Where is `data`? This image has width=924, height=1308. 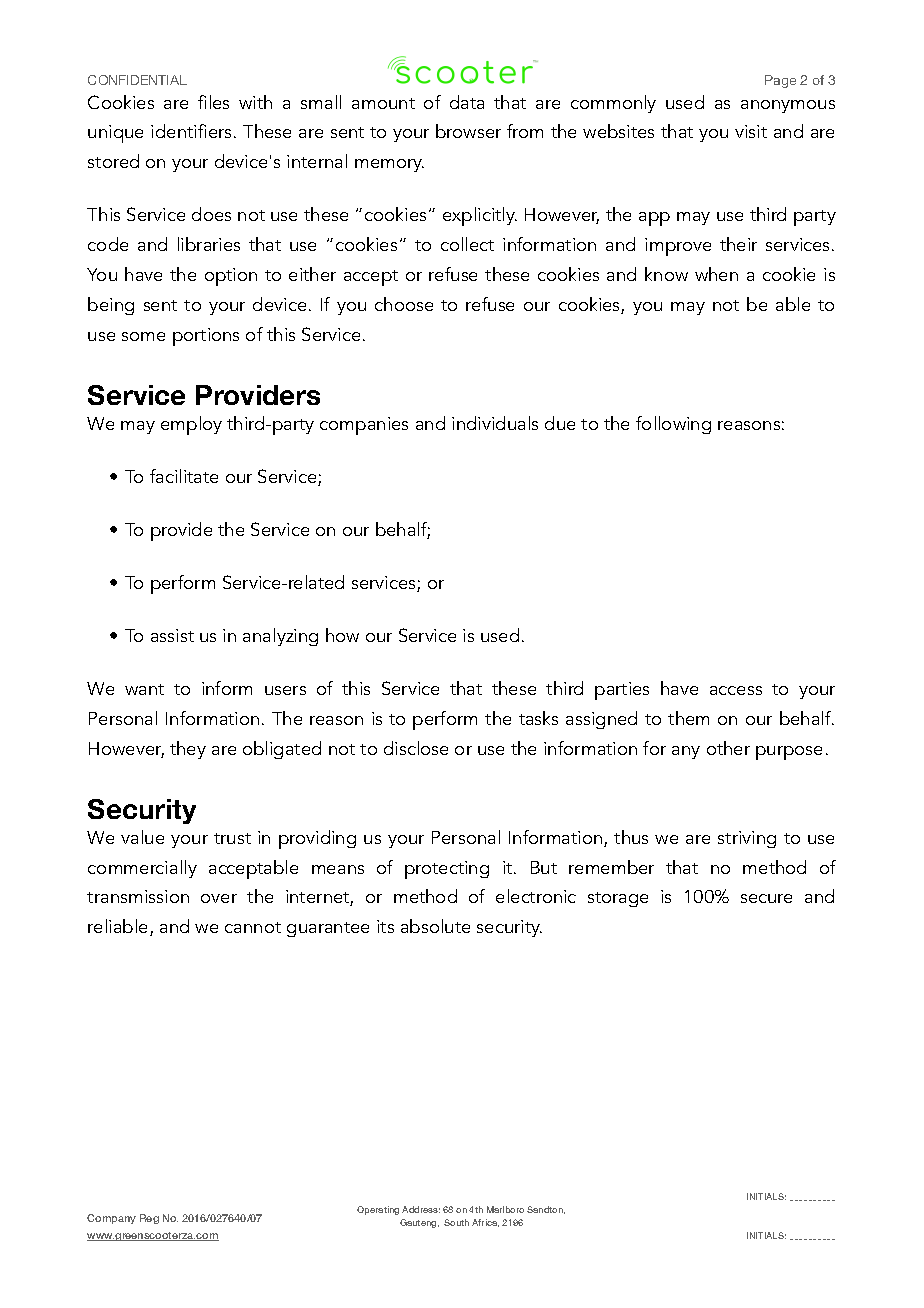 data is located at coordinates (467, 102).
